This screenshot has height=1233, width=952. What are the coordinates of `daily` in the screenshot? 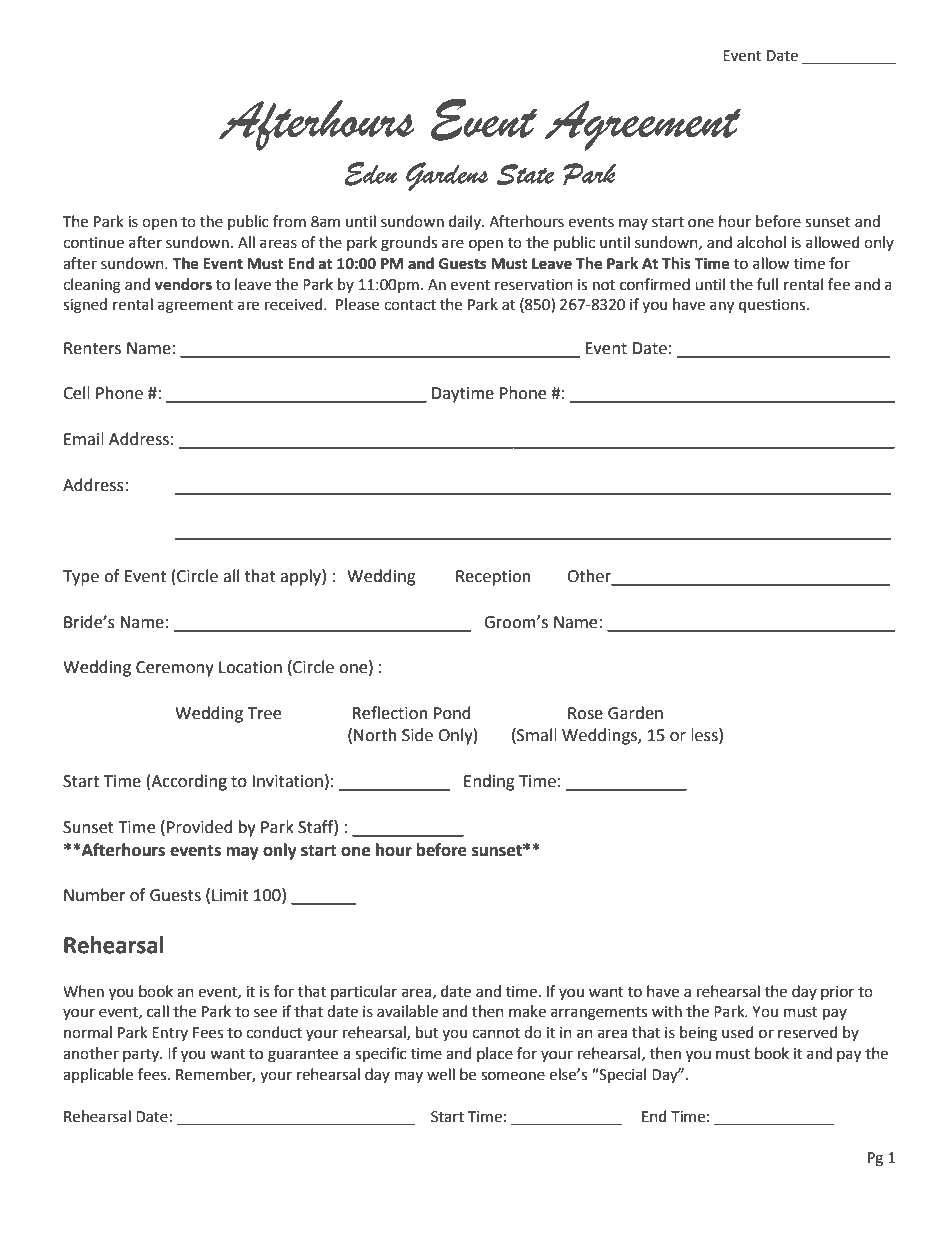 It's located at (466, 222).
